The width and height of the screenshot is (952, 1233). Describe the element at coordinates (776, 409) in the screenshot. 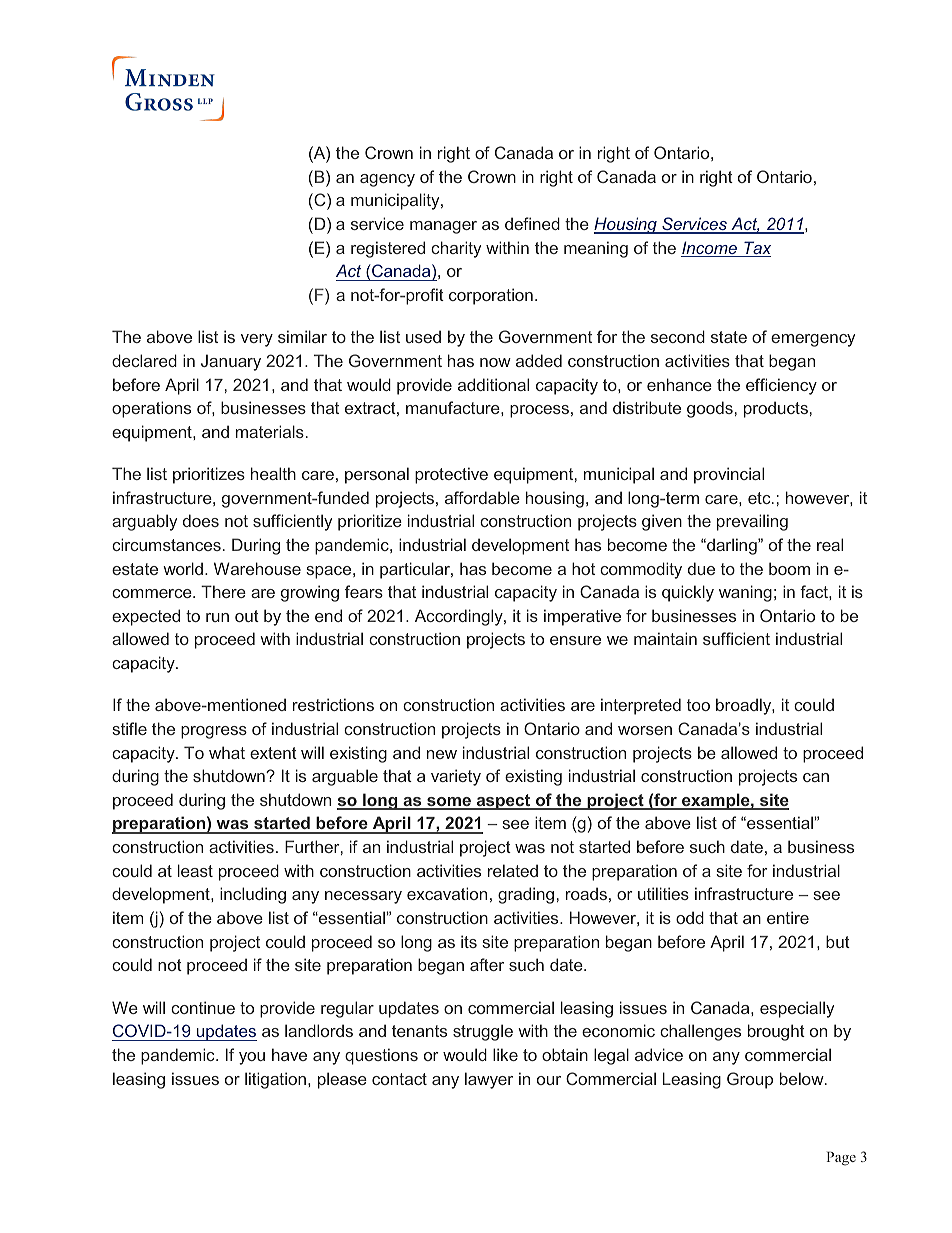

I see `products` at that location.
